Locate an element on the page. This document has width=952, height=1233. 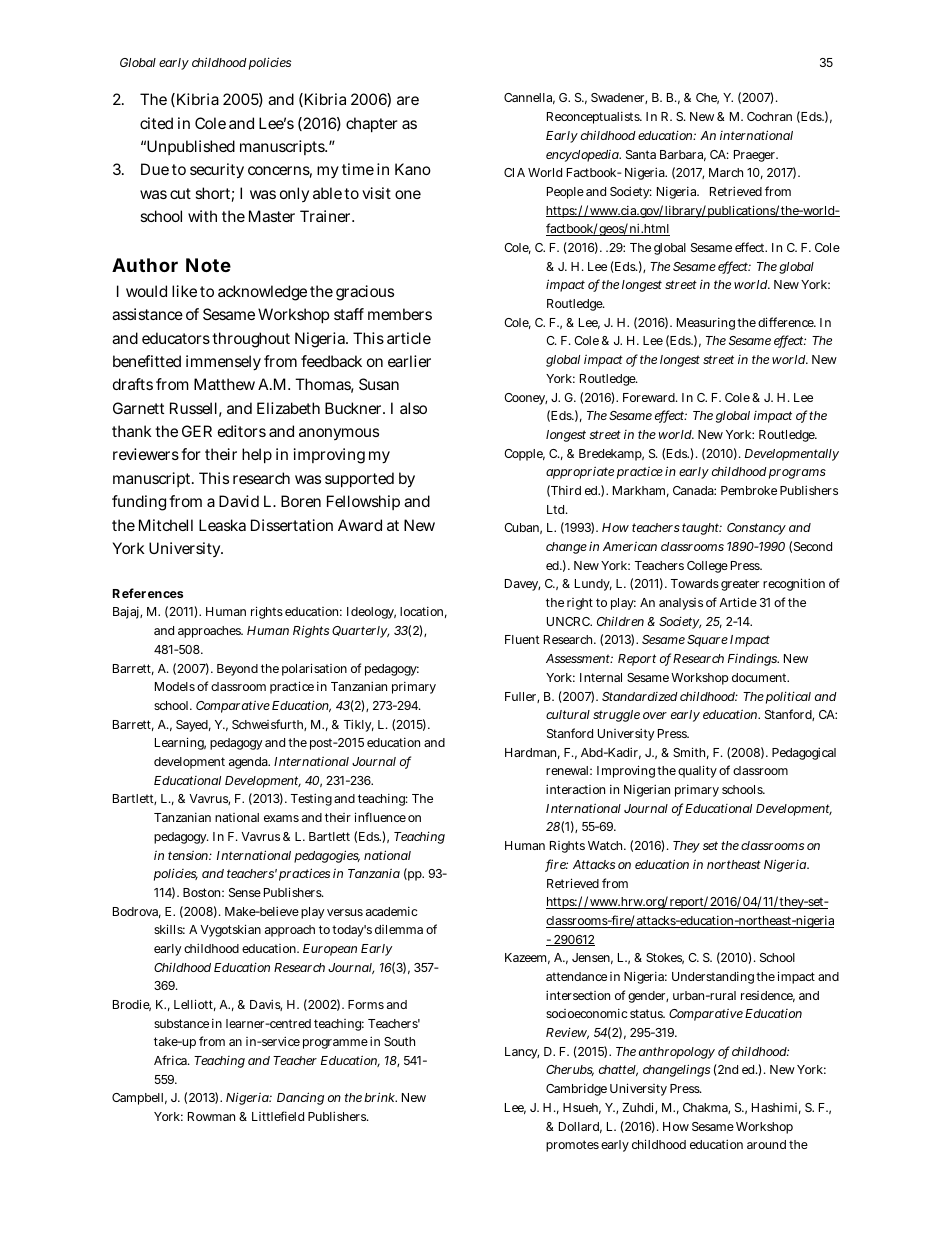
Rowman is located at coordinates (211, 1116).
